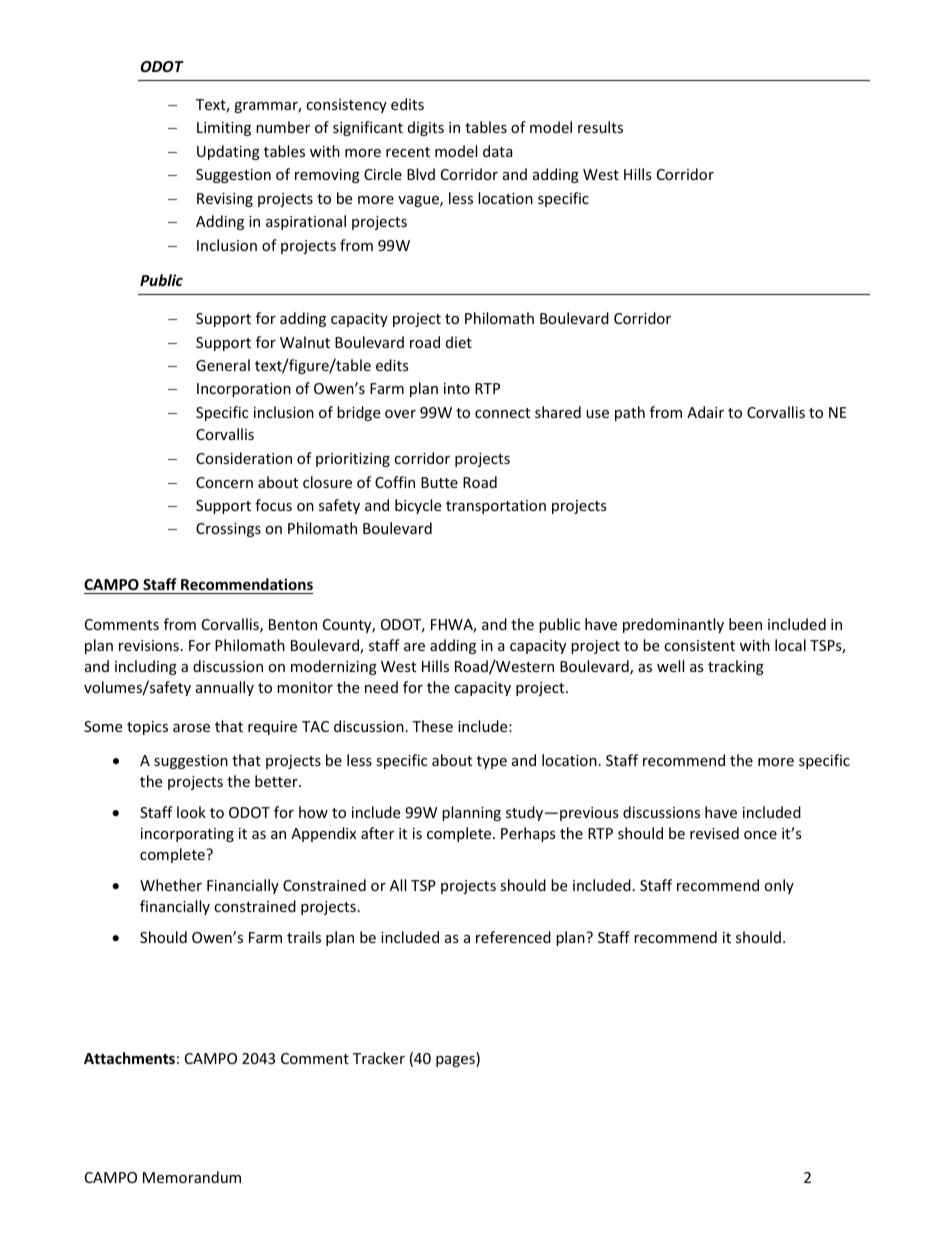 This document has height=1233, width=952. Describe the element at coordinates (492, 762) in the document. I see `type` at that location.
